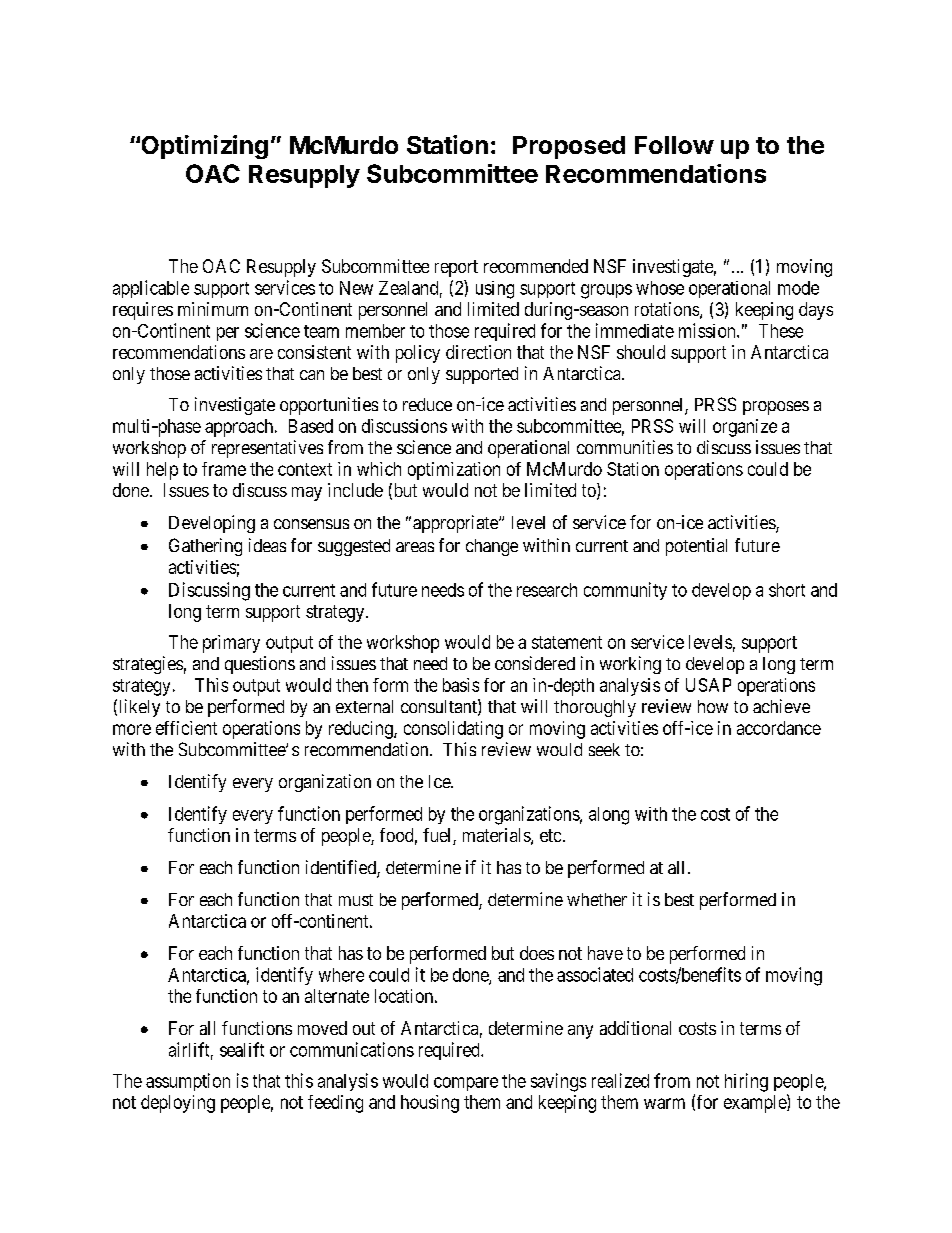 This page has width=952, height=1233. Describe the element at coordinates (674, 145) in the page. I see `Follow` at that location.
